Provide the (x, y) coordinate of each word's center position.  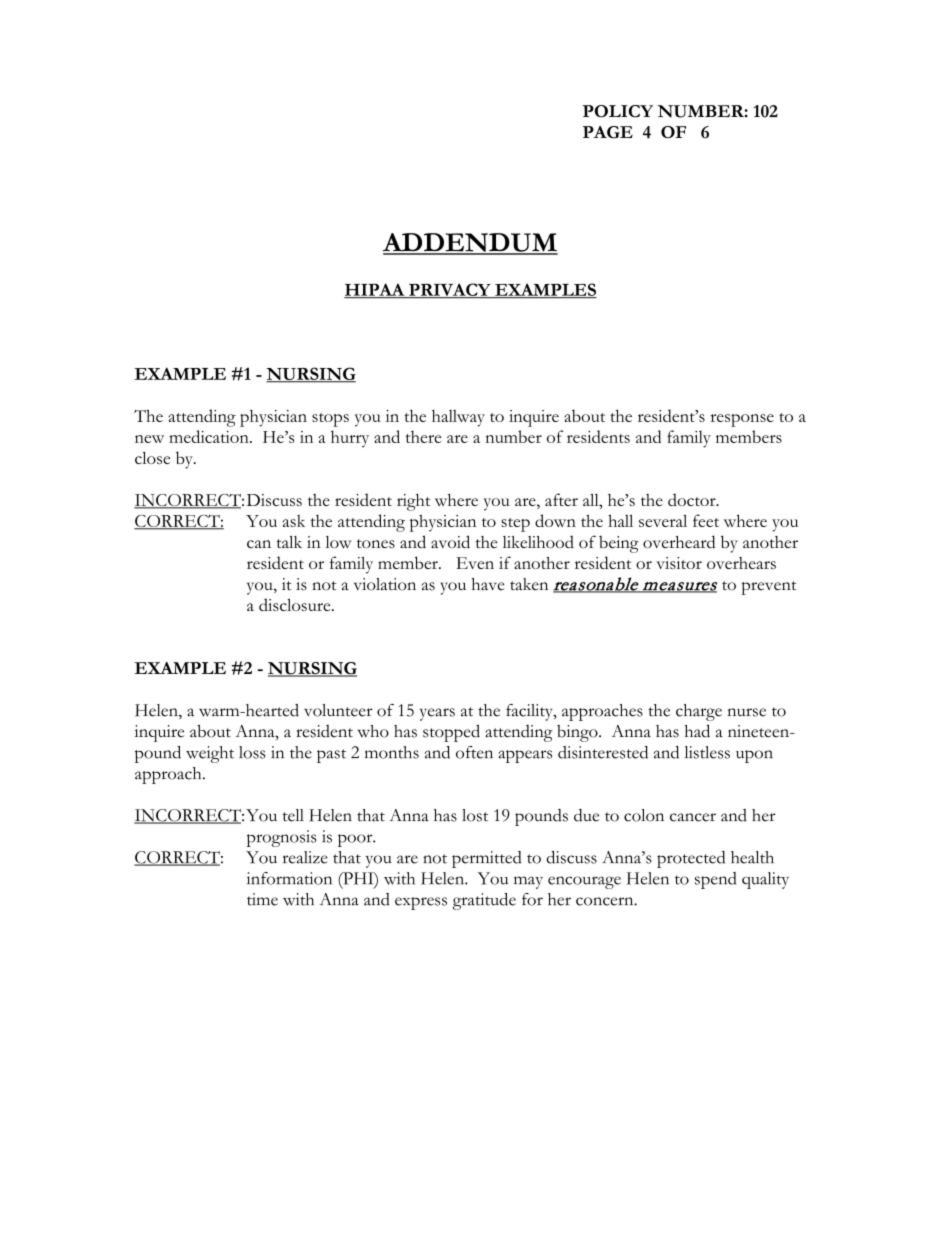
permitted (486, 859)
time (262, 899)
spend (715, 880)
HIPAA (375, 290)
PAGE (608, 132)
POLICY (618, 111)
